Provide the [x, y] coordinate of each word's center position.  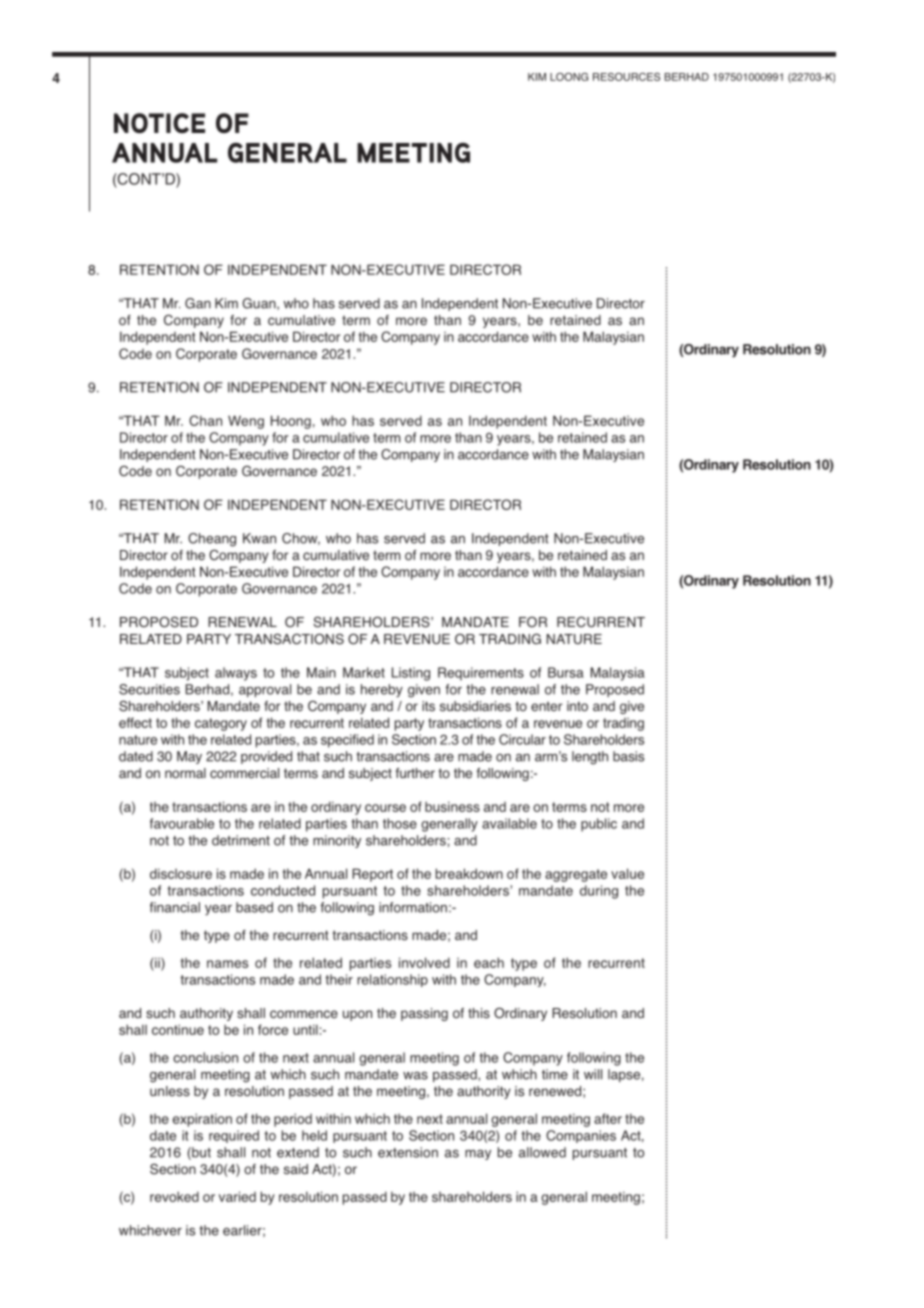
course [385, 808]
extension [408, 1152]
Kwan [259, 538]
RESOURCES [626, 77]
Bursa [566, 672]
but [200, 1153]
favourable [182, 823]
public [599, 825]
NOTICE [159, 123]
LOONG [569, 77]
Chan [205, 420]
